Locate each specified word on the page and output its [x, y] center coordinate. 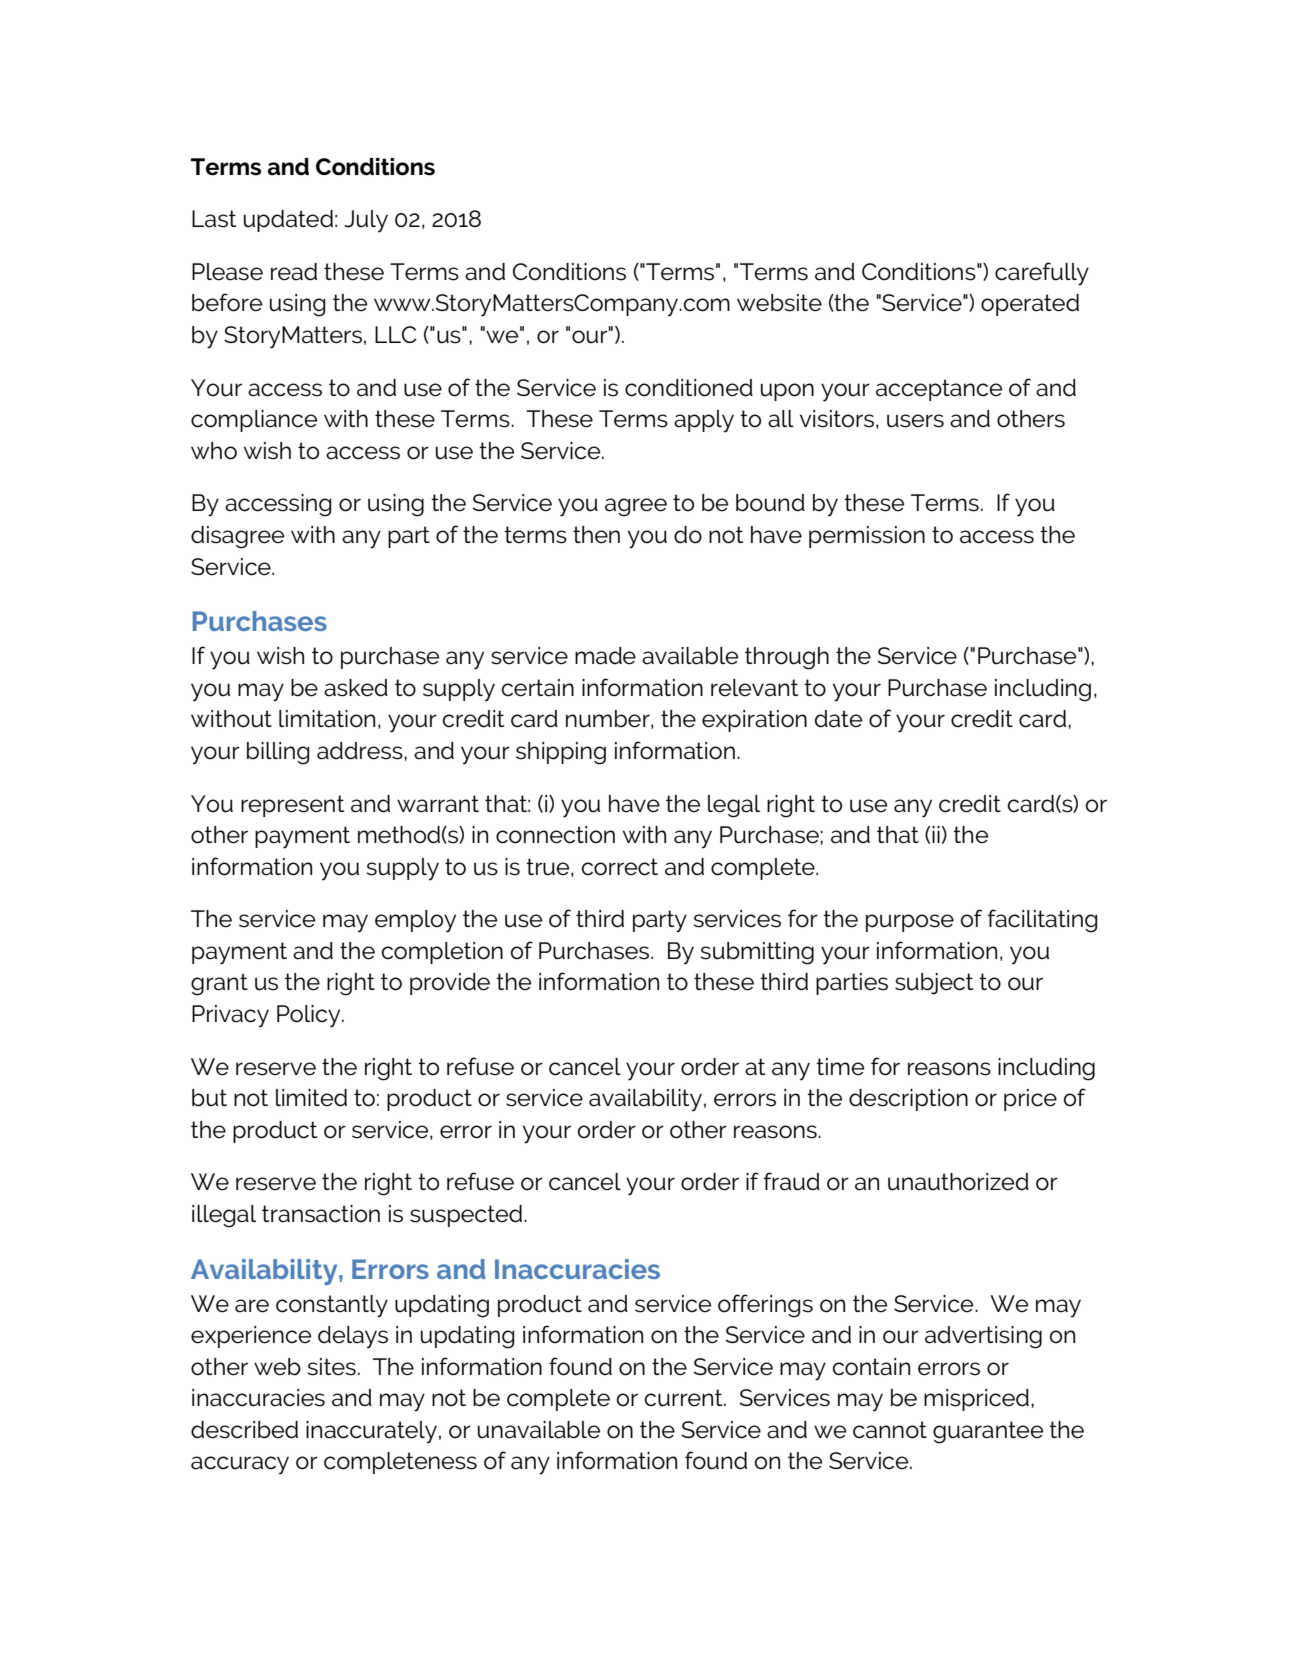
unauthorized [958, 1182]
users [915, 421]
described [244, 1430]
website [779, 303]
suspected [467, 1216]
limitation [327, 719]
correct [620, 867]
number [609, 719]
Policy [310, 1016]
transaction [321, 1214]
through [787, 658]
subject [934, 984]
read [294, 272]
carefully [1042, 274]
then [596, 535]
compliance [254, 421]
